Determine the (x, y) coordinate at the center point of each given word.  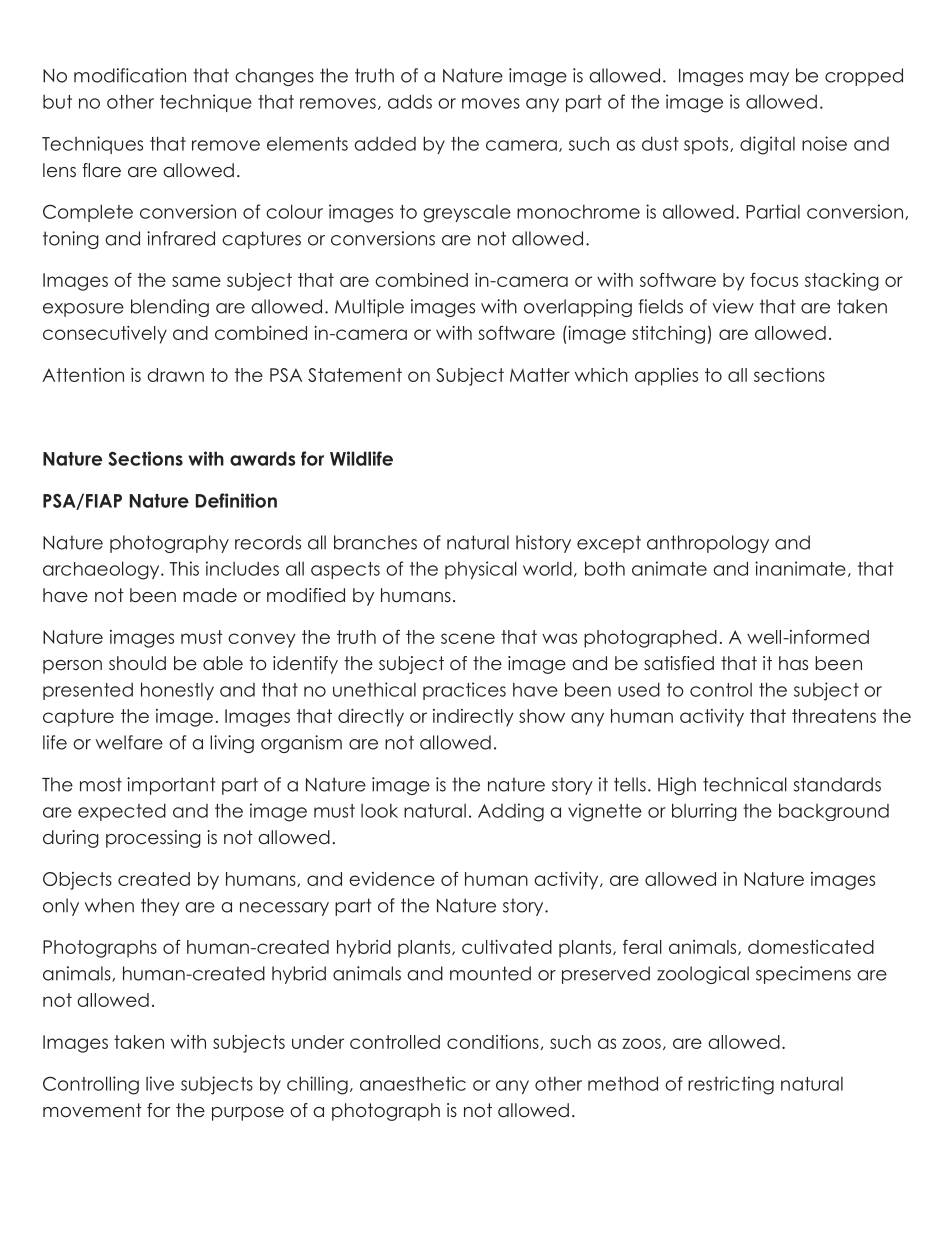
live (160, 1083)
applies (666, 377)
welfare (129, 742)
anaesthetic (413, 1083)
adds (410, 101)
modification (130, 75)
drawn (175, 375)
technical (745, 784)
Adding (511, 812)
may (769, 79)
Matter (540, 375)
